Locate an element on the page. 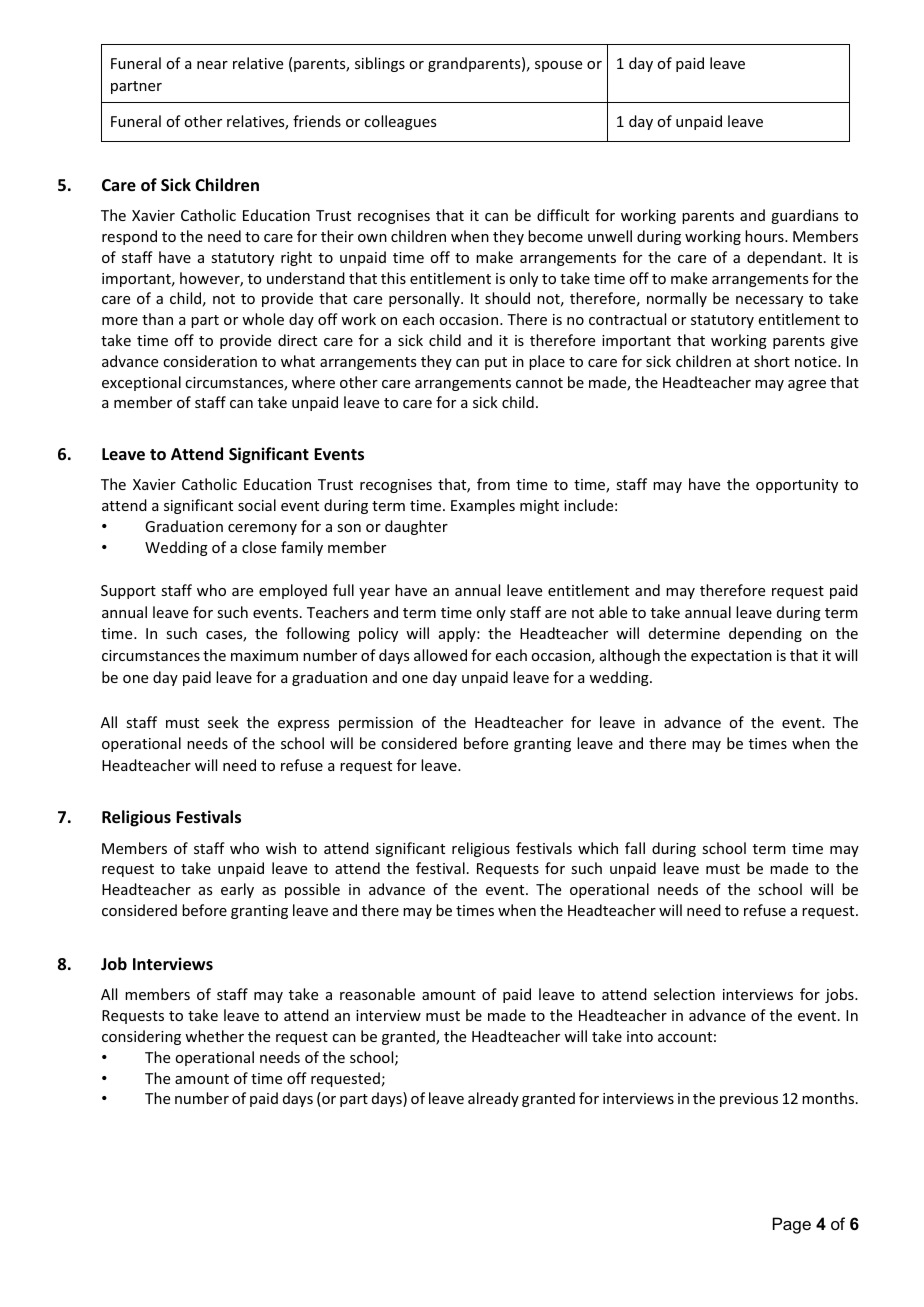  near is located at coordinates (212, 65).
